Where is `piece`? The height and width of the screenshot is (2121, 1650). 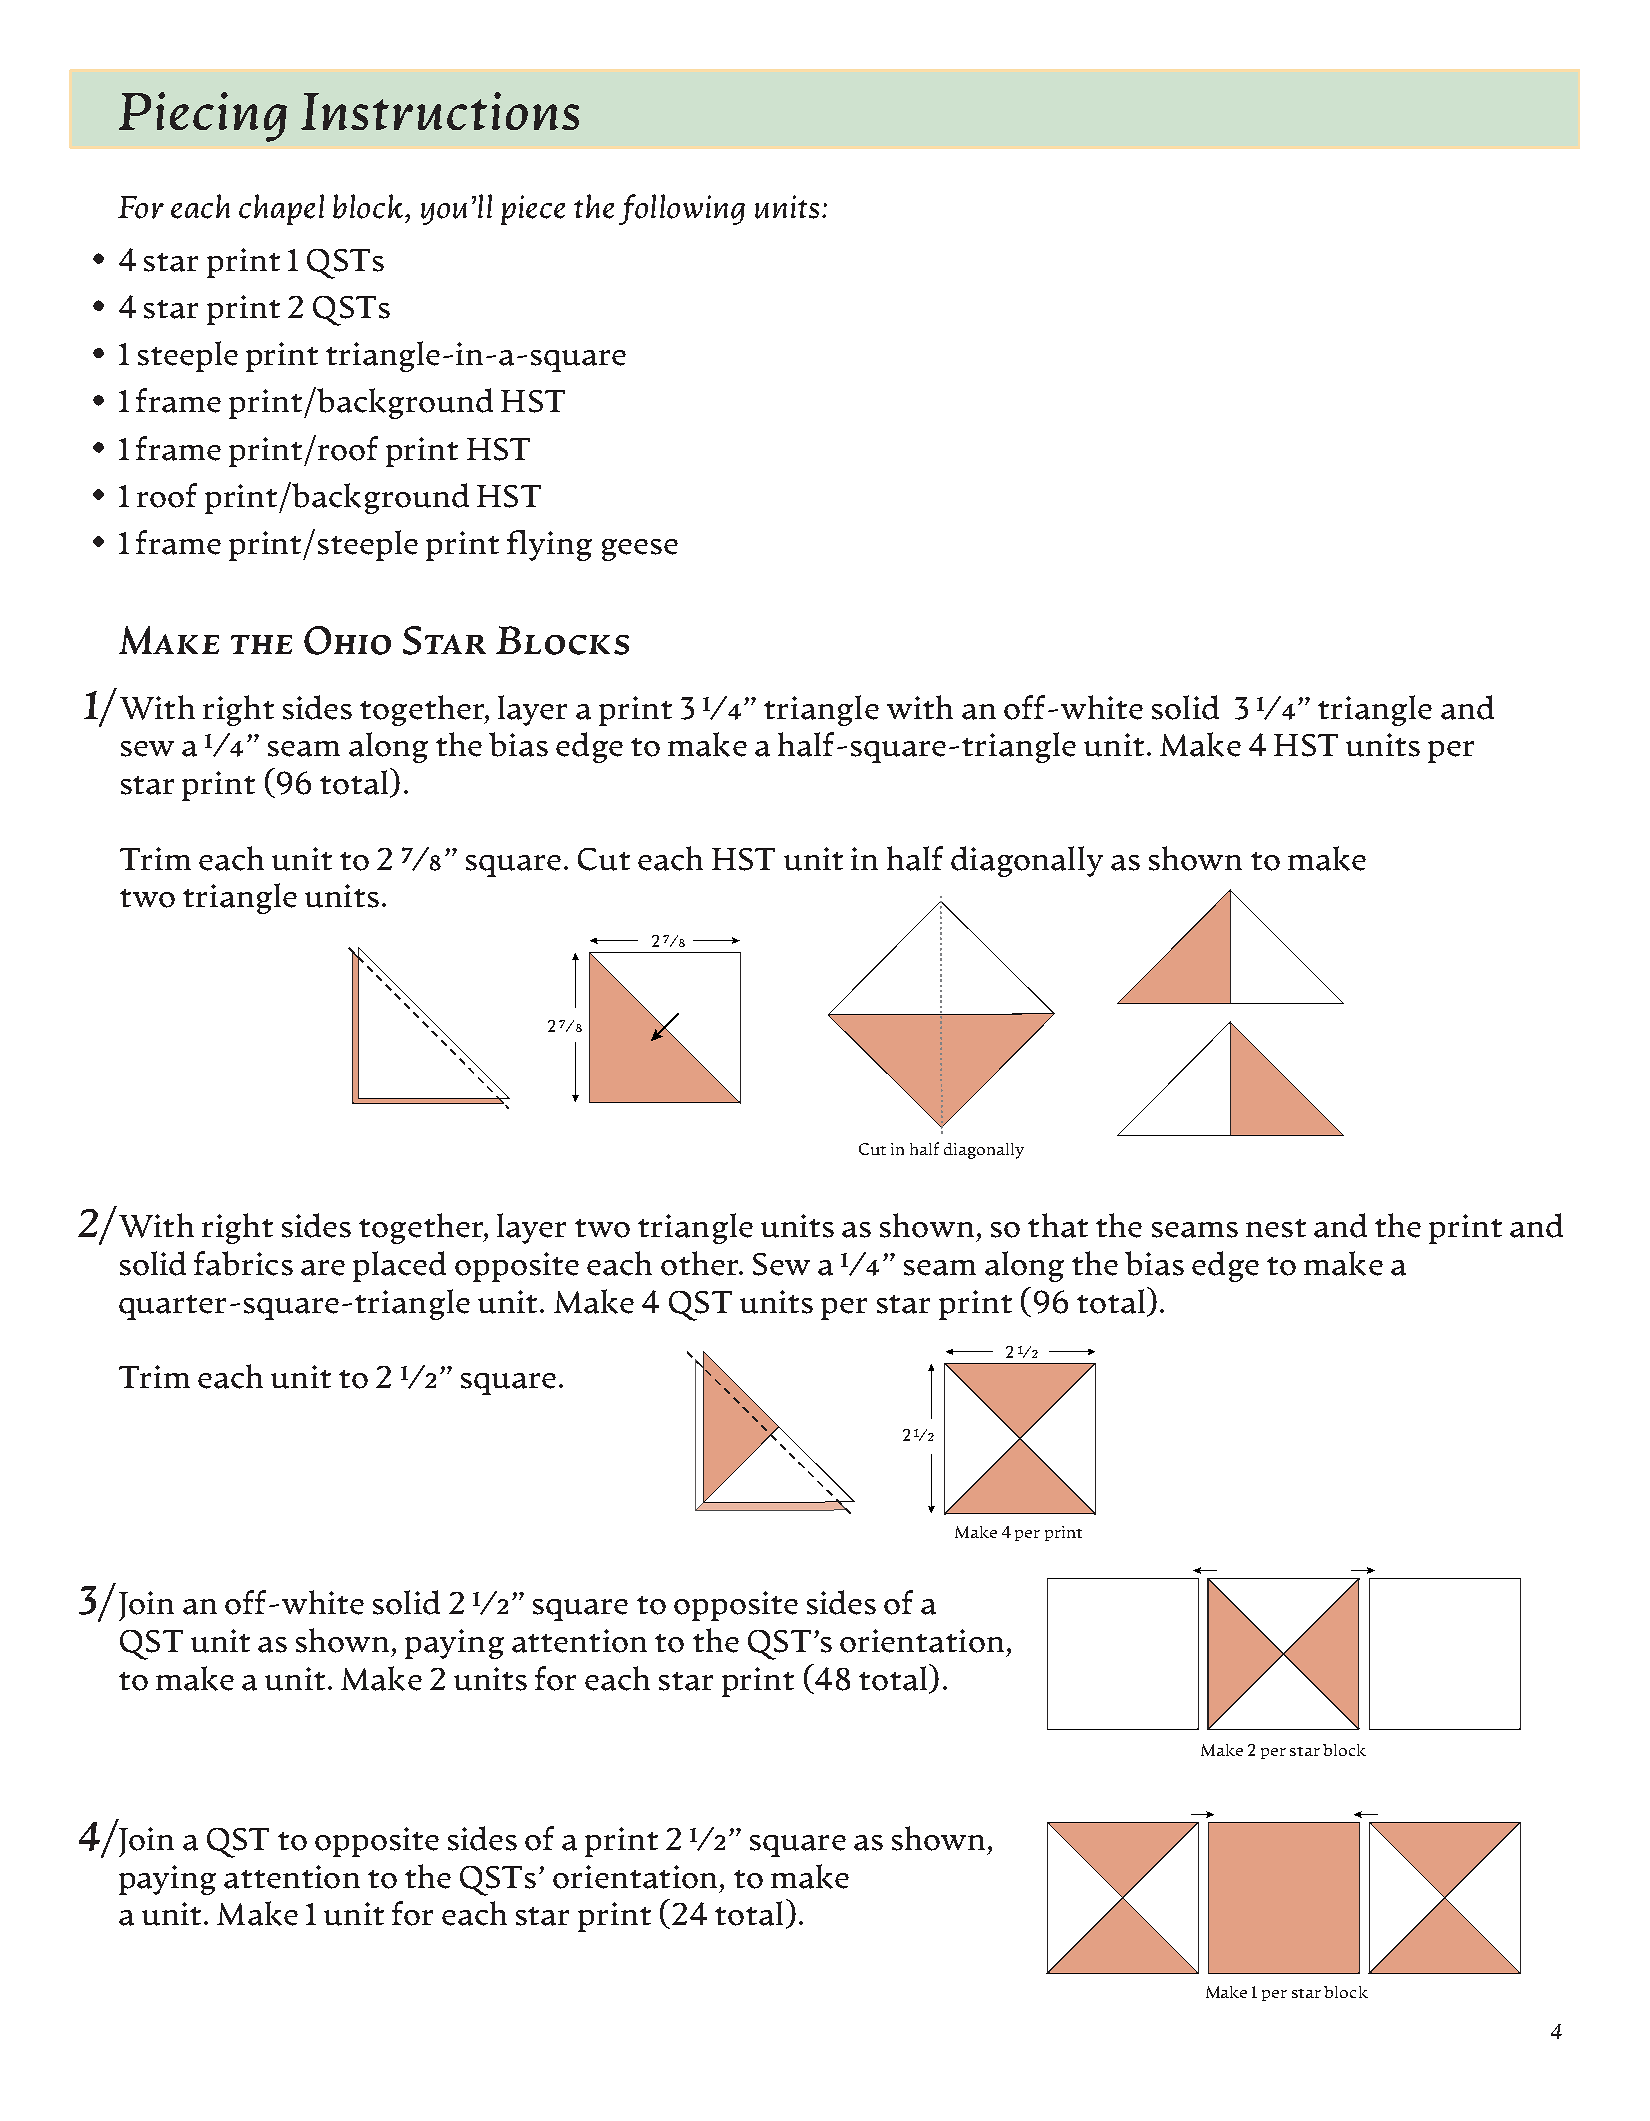
piece is located at coordinates (533, 210).
